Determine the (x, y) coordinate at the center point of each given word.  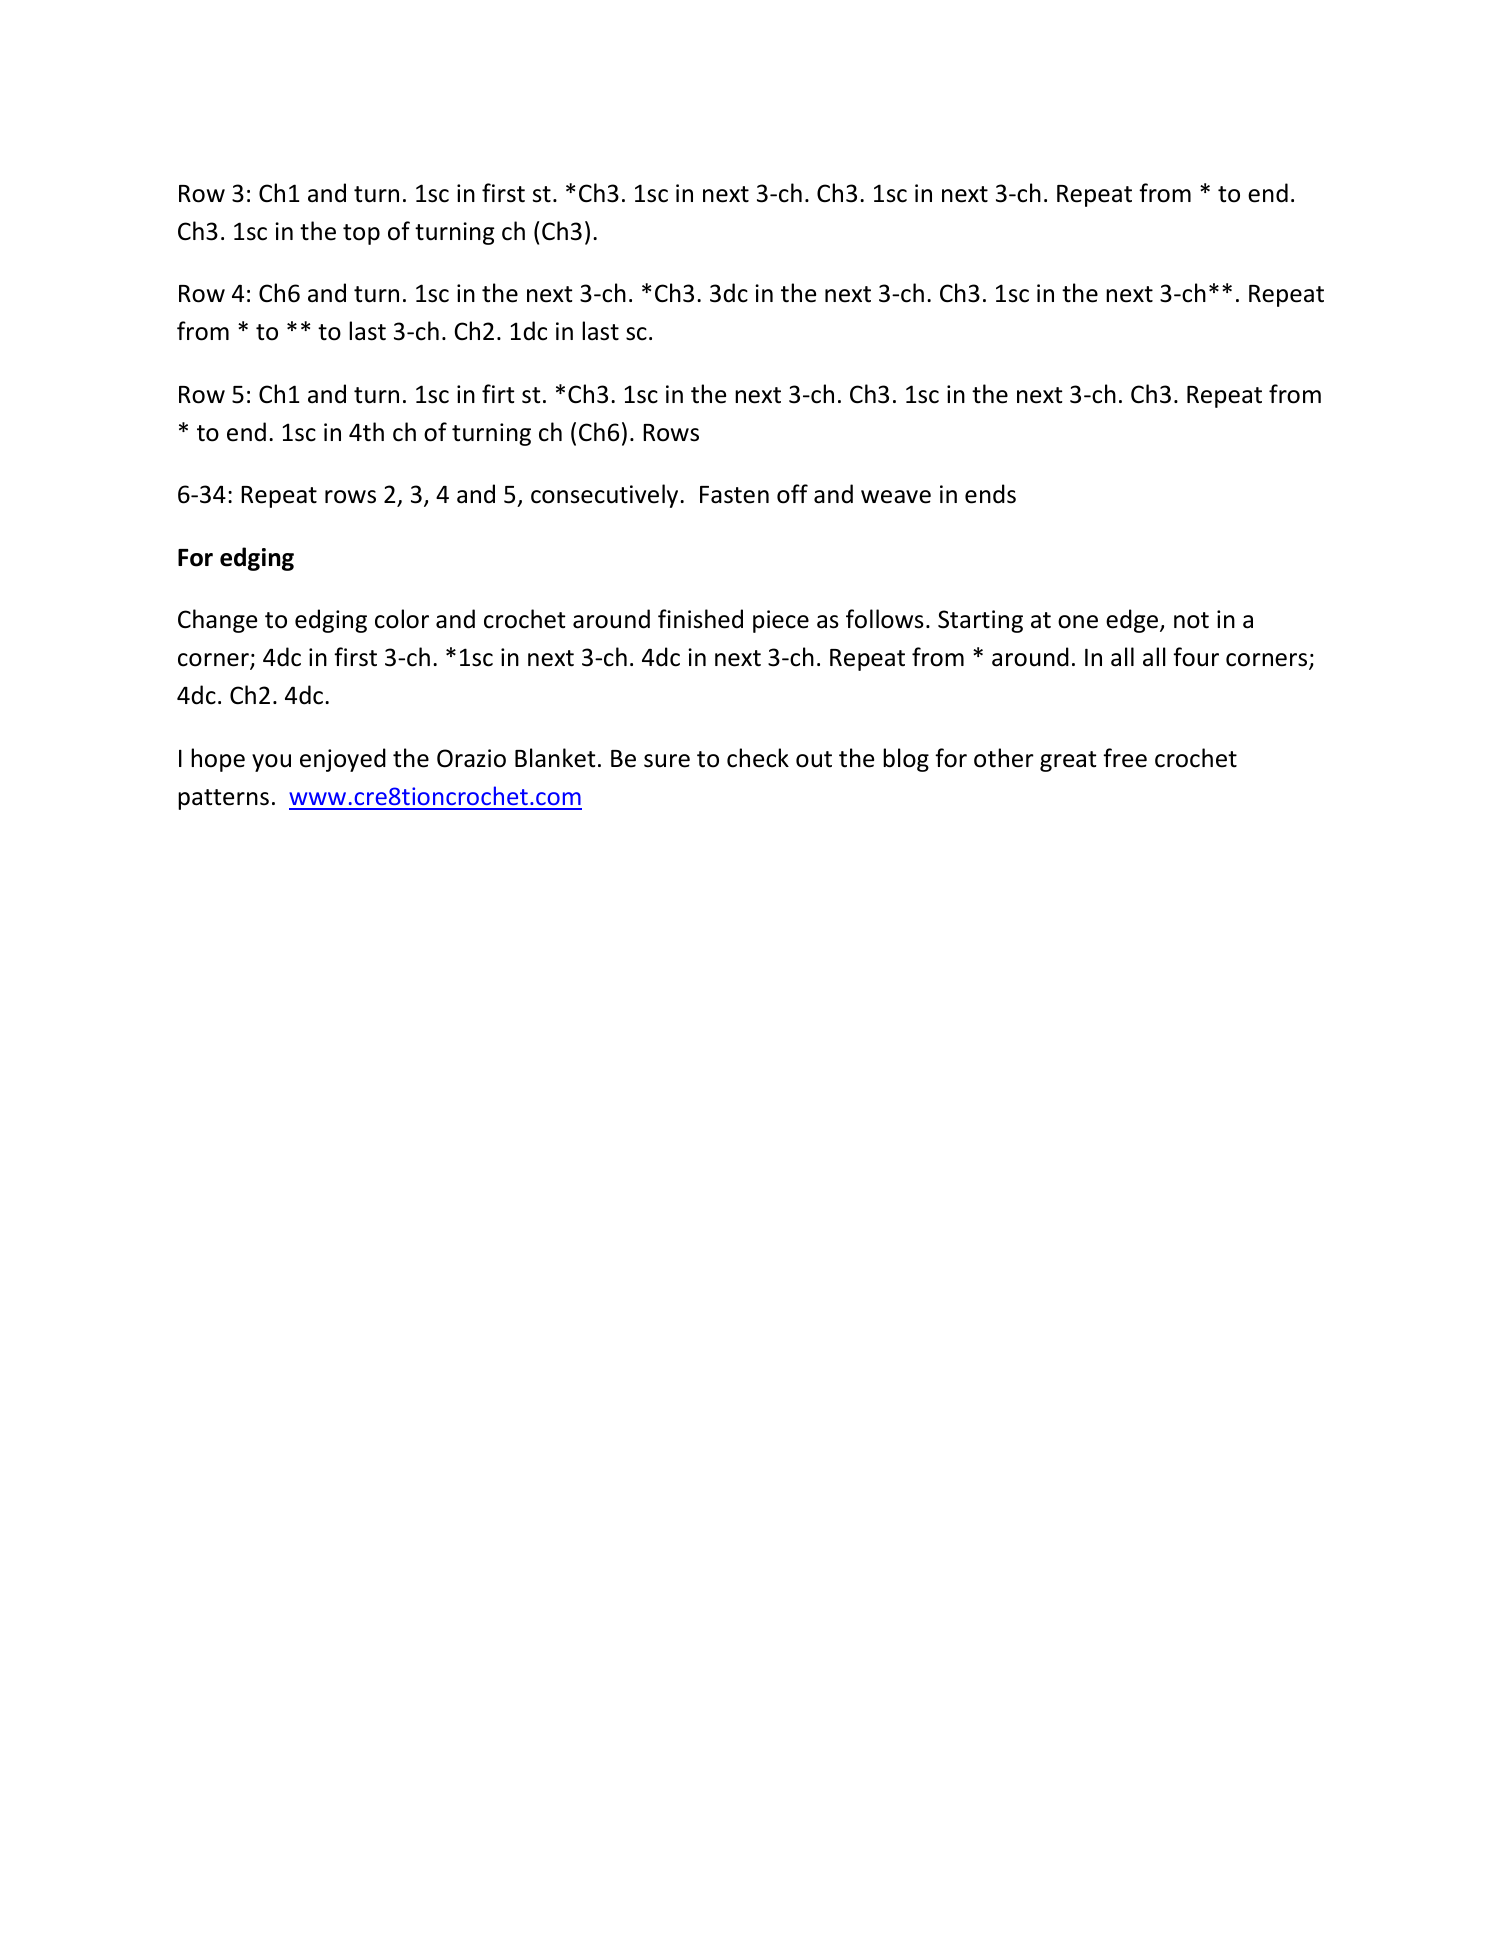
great (1068, 761)
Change (217, 621)
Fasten (734, 495)
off (792, 494)
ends (990, 494)
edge (1133, 621)
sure (667, 761)
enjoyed (343, 760)
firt (498, 393)
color (402, 619)
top (361, 234)
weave (896, 497)
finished (700, 619)
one (1078, 622)
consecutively (606, 496)
